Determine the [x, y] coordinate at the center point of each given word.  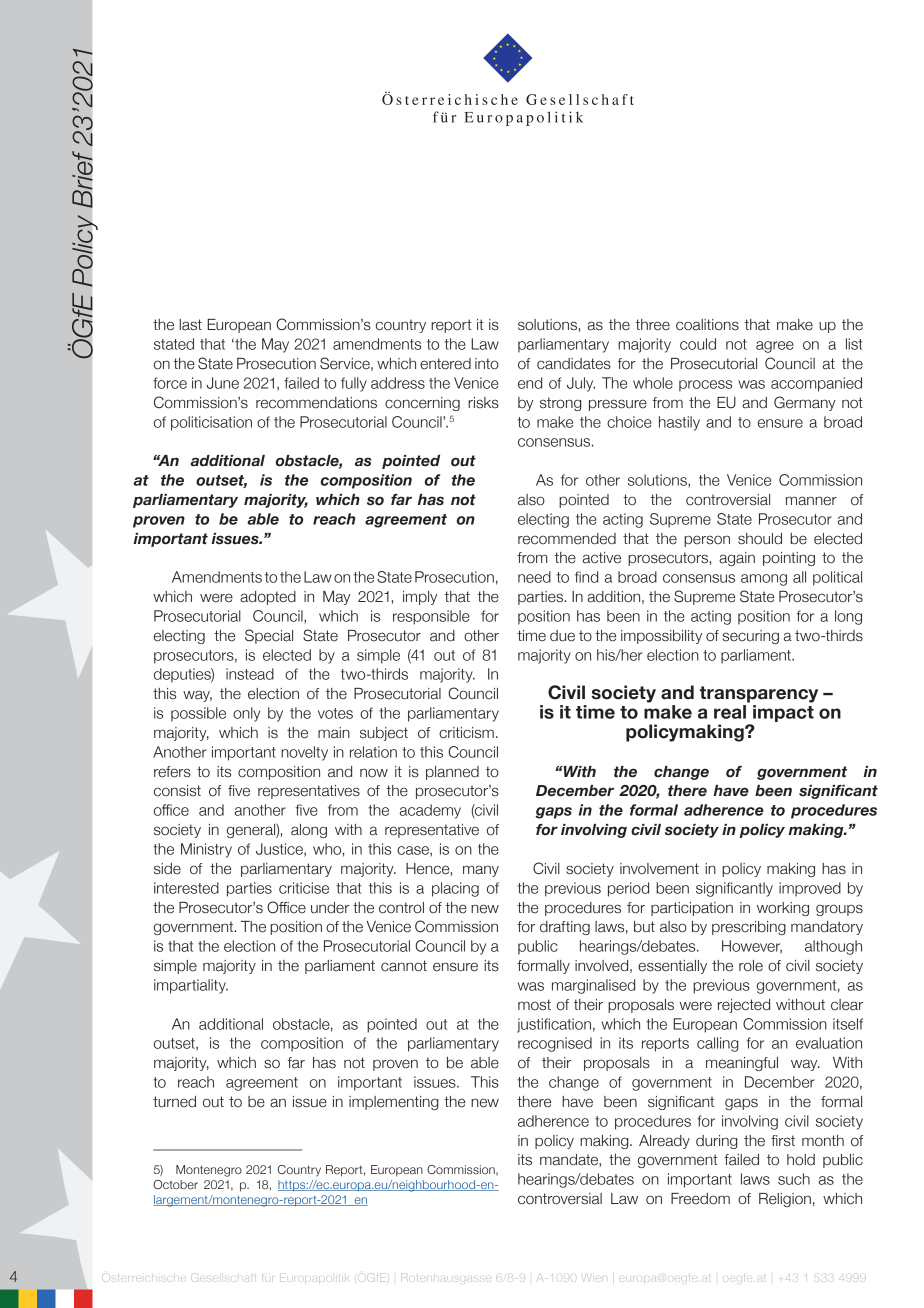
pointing [789, 559]
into [487, 364]
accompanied [816, 384]
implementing [394, 1103]
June [223, 383]
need [534, 577]
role [751, 966]
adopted [268, 598]
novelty [304, 753]
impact [783, 713]
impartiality [191, 986]
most [534, 1005]
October [175, 1184]
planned [452, 773]
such [794, 1179]
